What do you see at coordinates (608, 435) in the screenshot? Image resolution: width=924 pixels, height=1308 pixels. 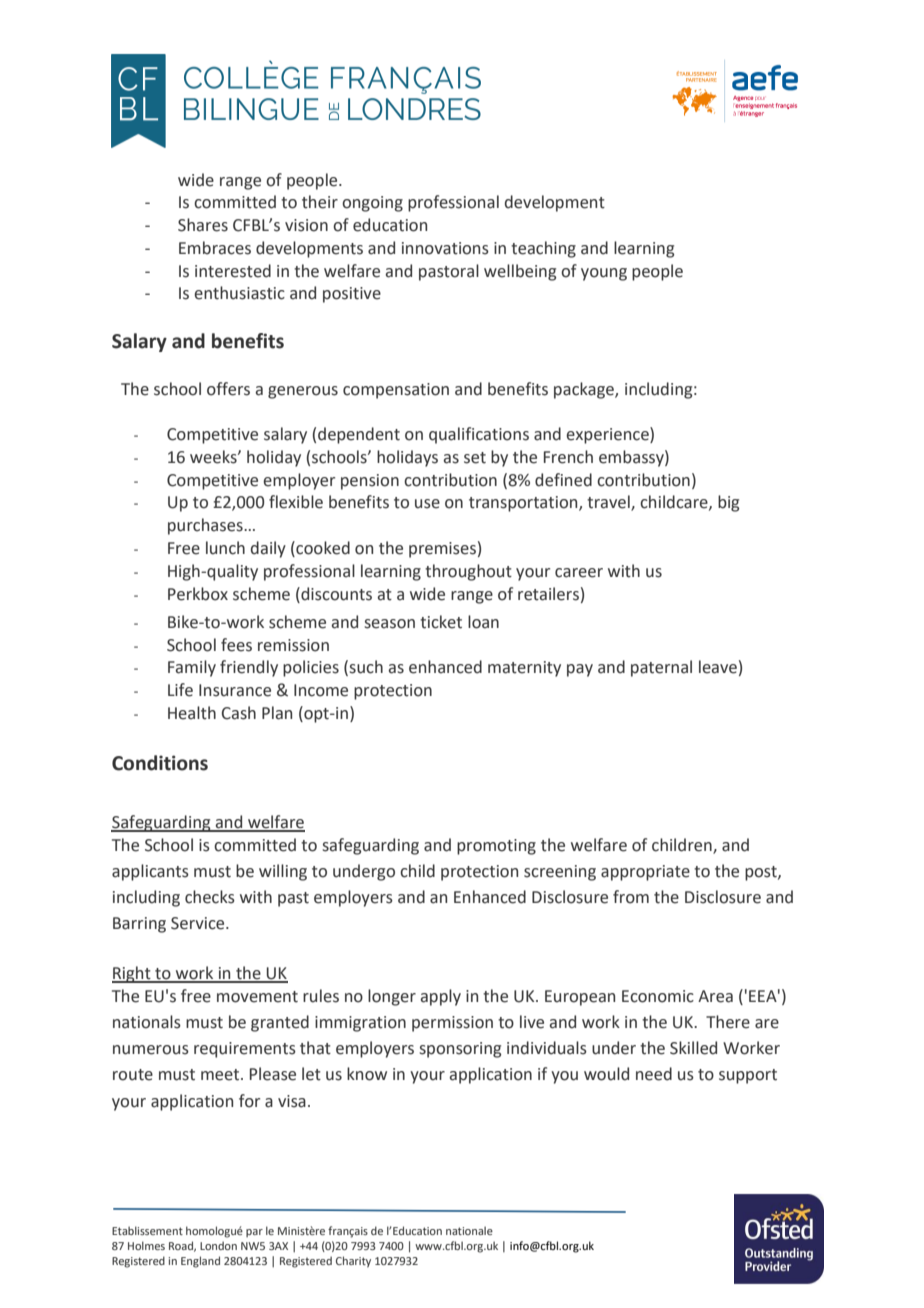 I see `experience` at bounding box center [608, 435].
